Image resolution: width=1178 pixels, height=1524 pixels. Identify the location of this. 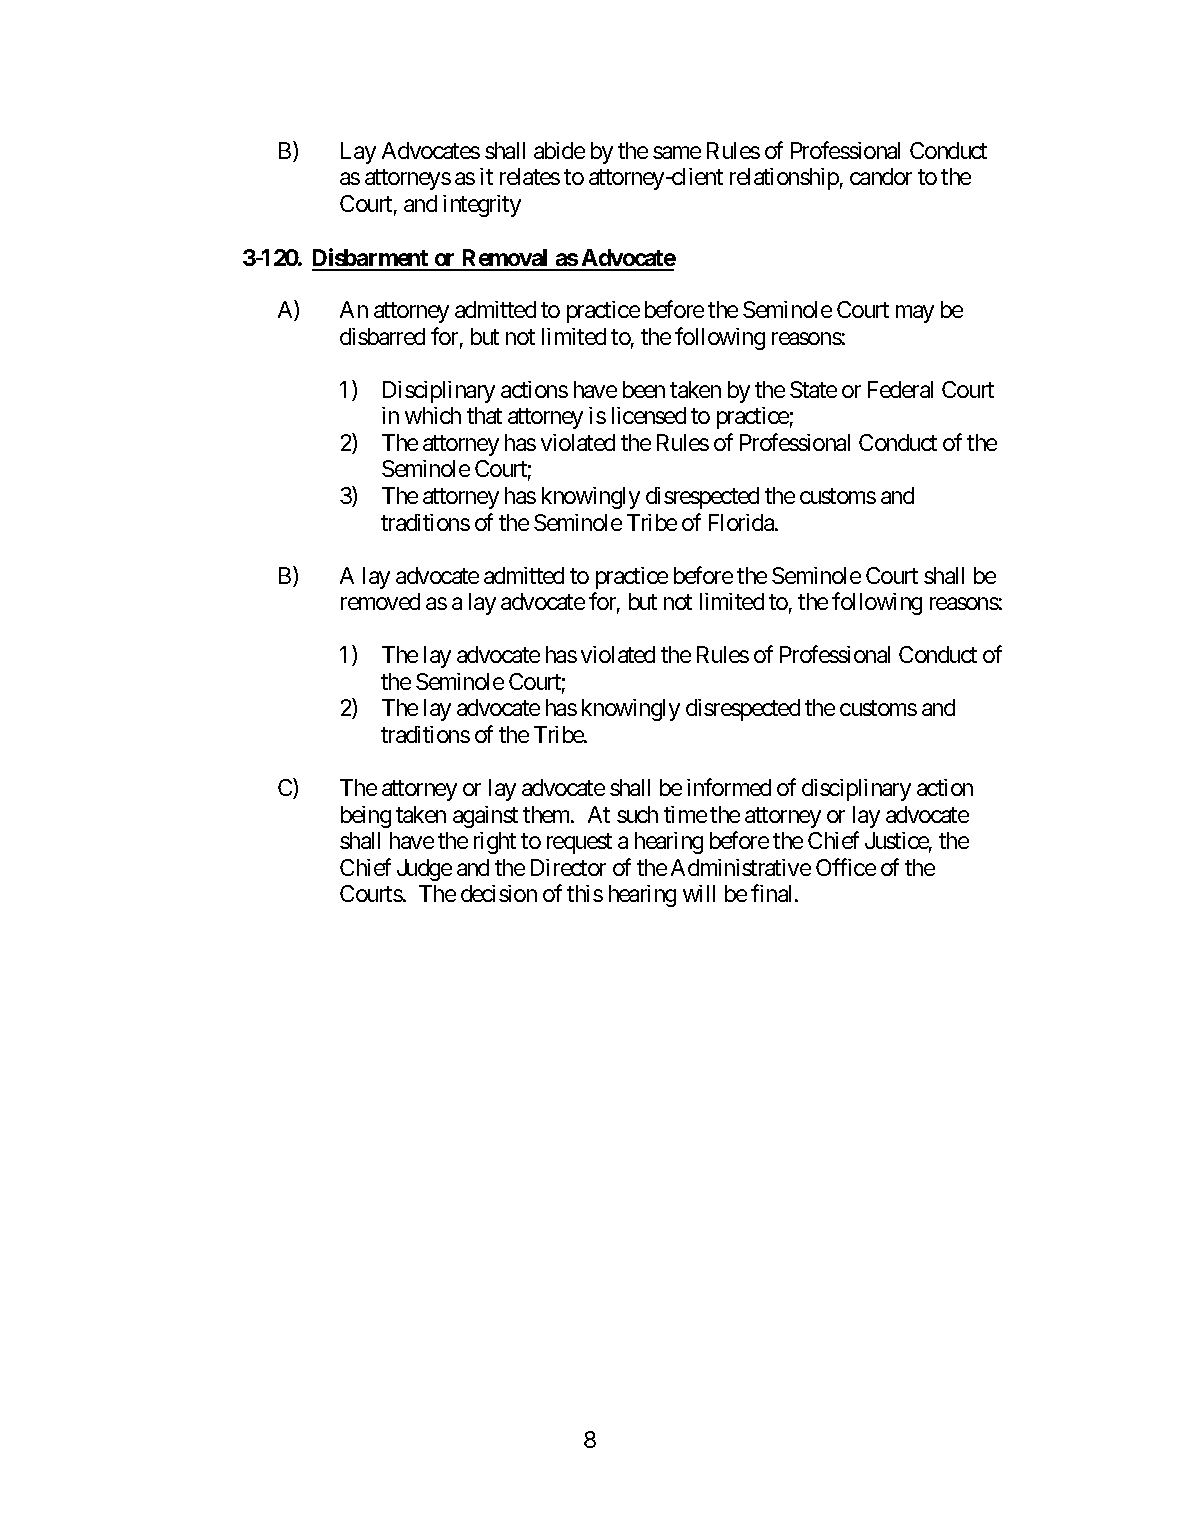
(585, 893).
